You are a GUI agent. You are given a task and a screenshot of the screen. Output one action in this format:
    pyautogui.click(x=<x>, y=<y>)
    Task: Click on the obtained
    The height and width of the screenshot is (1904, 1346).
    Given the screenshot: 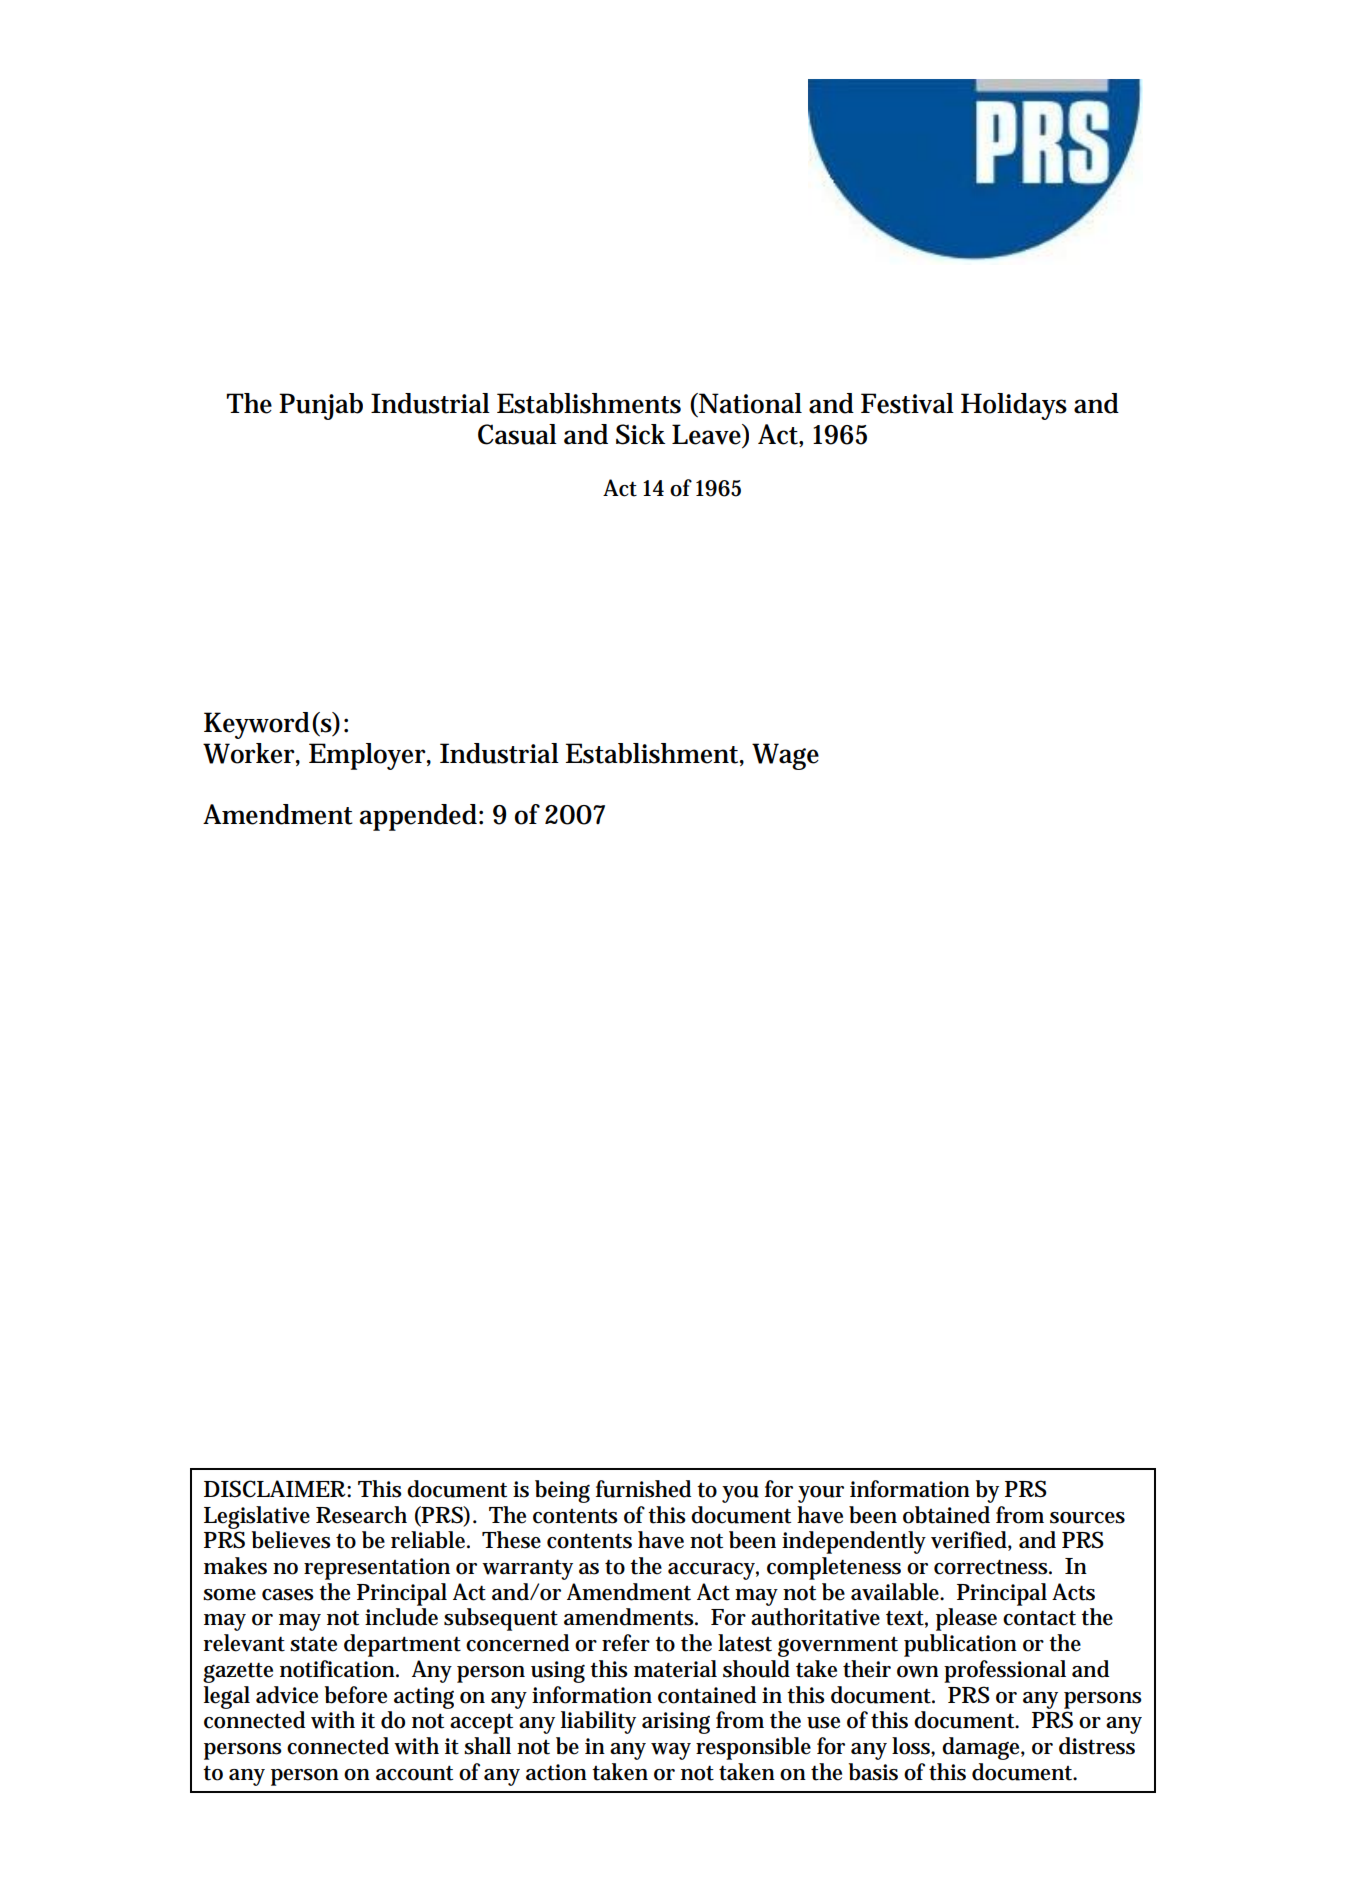 What is the action you would take?
    pyautogui.click(x=946, y=1515)
